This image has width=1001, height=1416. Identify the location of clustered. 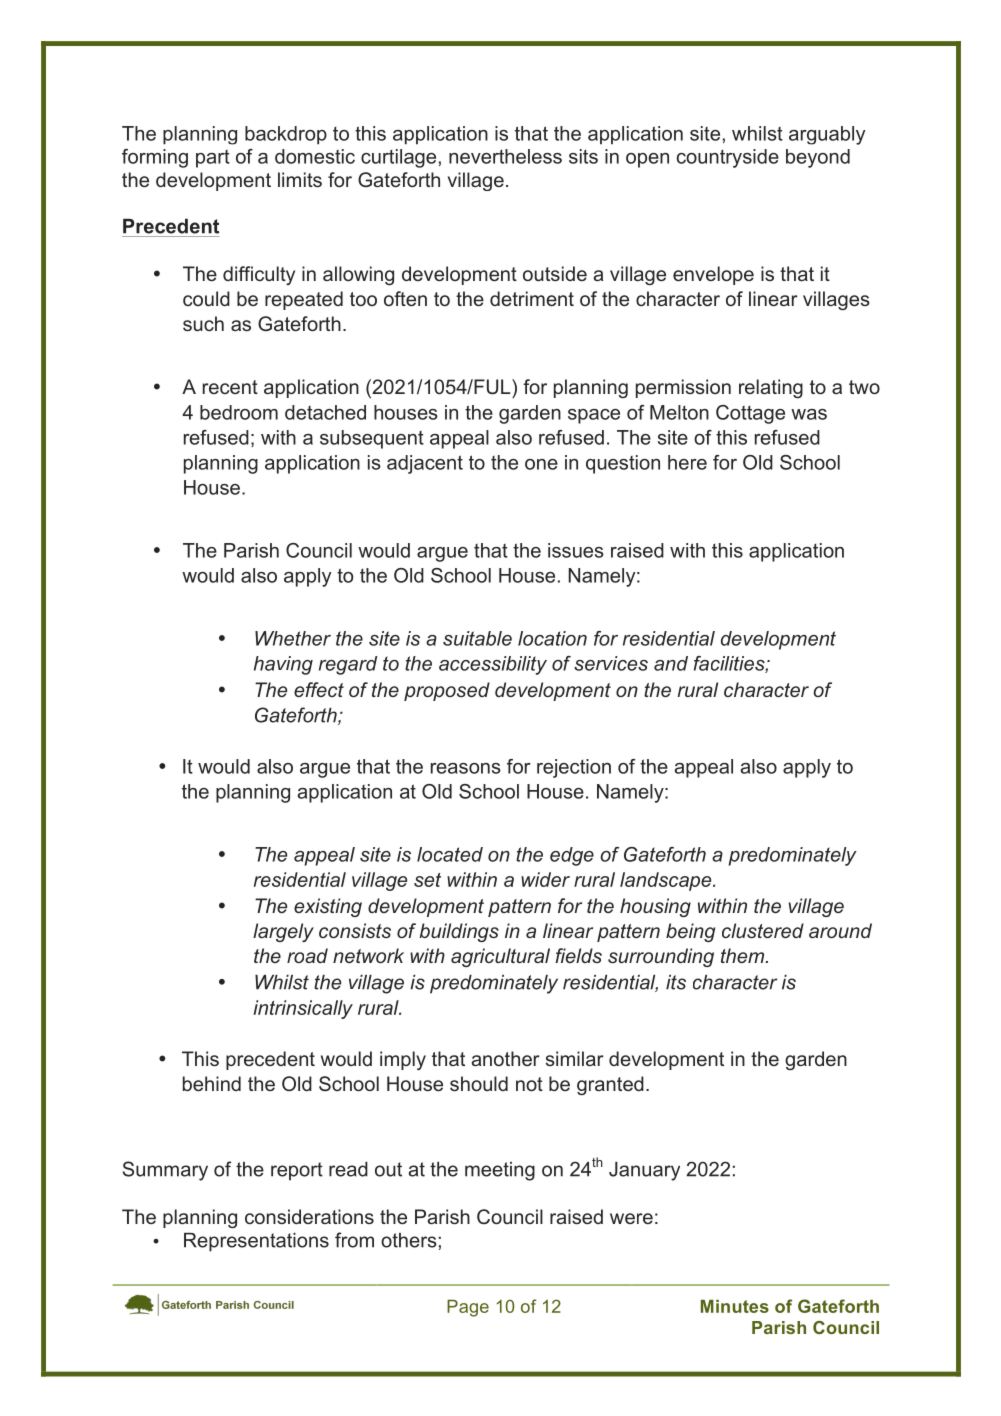
(763, 930).
